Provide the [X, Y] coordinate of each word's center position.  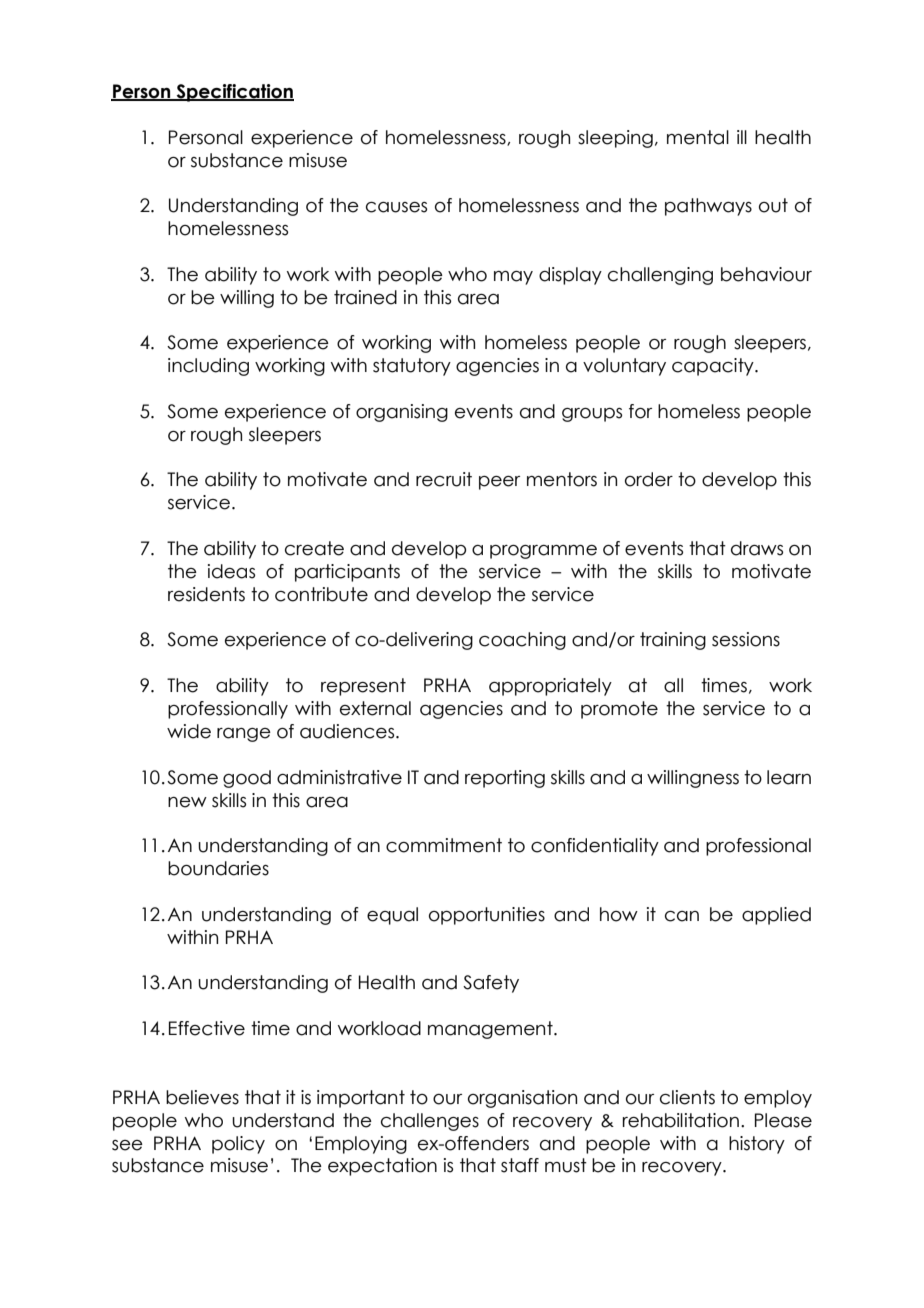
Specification [234, 93]
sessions [746, 639]
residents [206, 594]
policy [238, 1145]
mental [698, 137]
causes [396, 207]
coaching [522, 641]
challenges [430, 1122]
